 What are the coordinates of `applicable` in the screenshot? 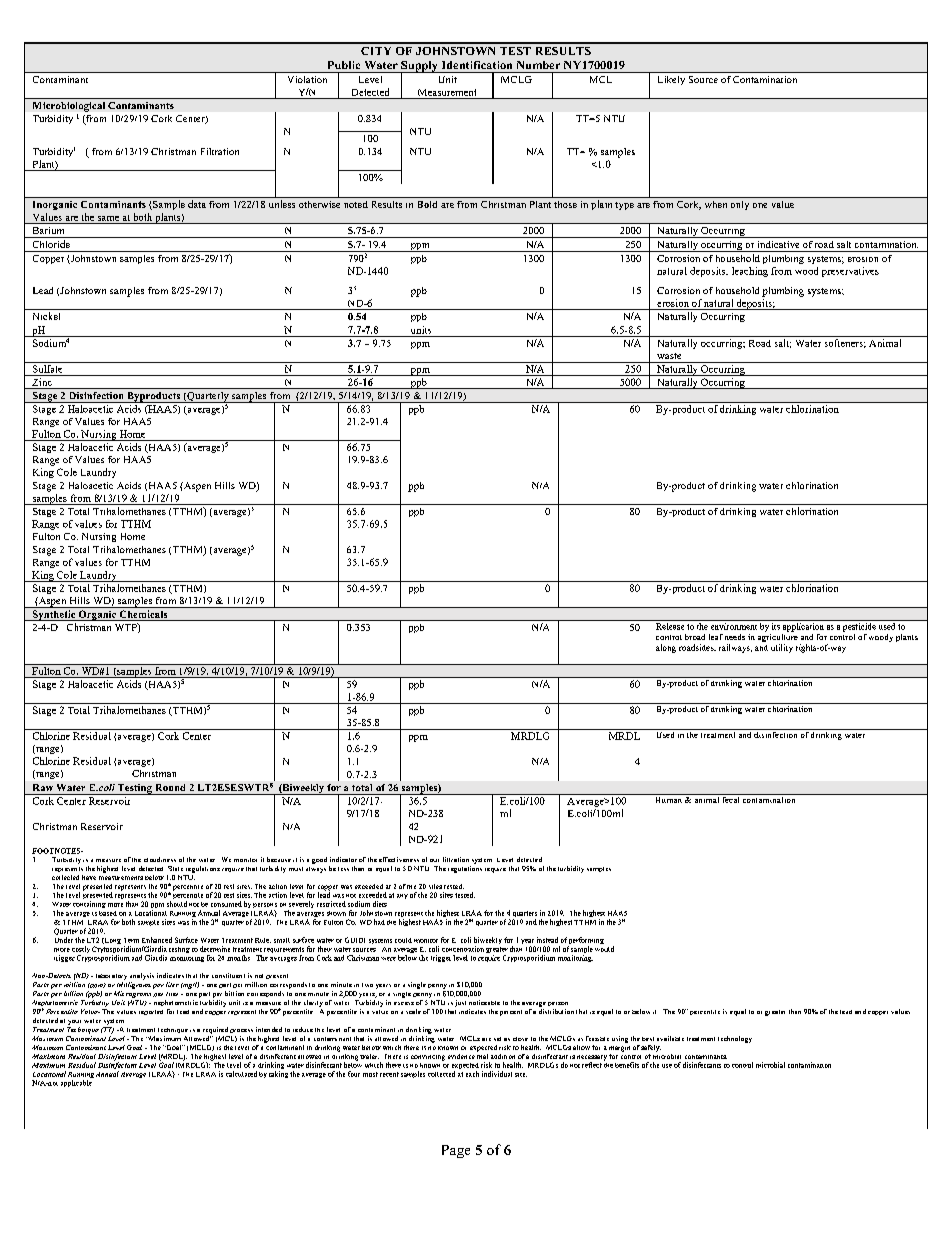 It's located at (76, 1083).
